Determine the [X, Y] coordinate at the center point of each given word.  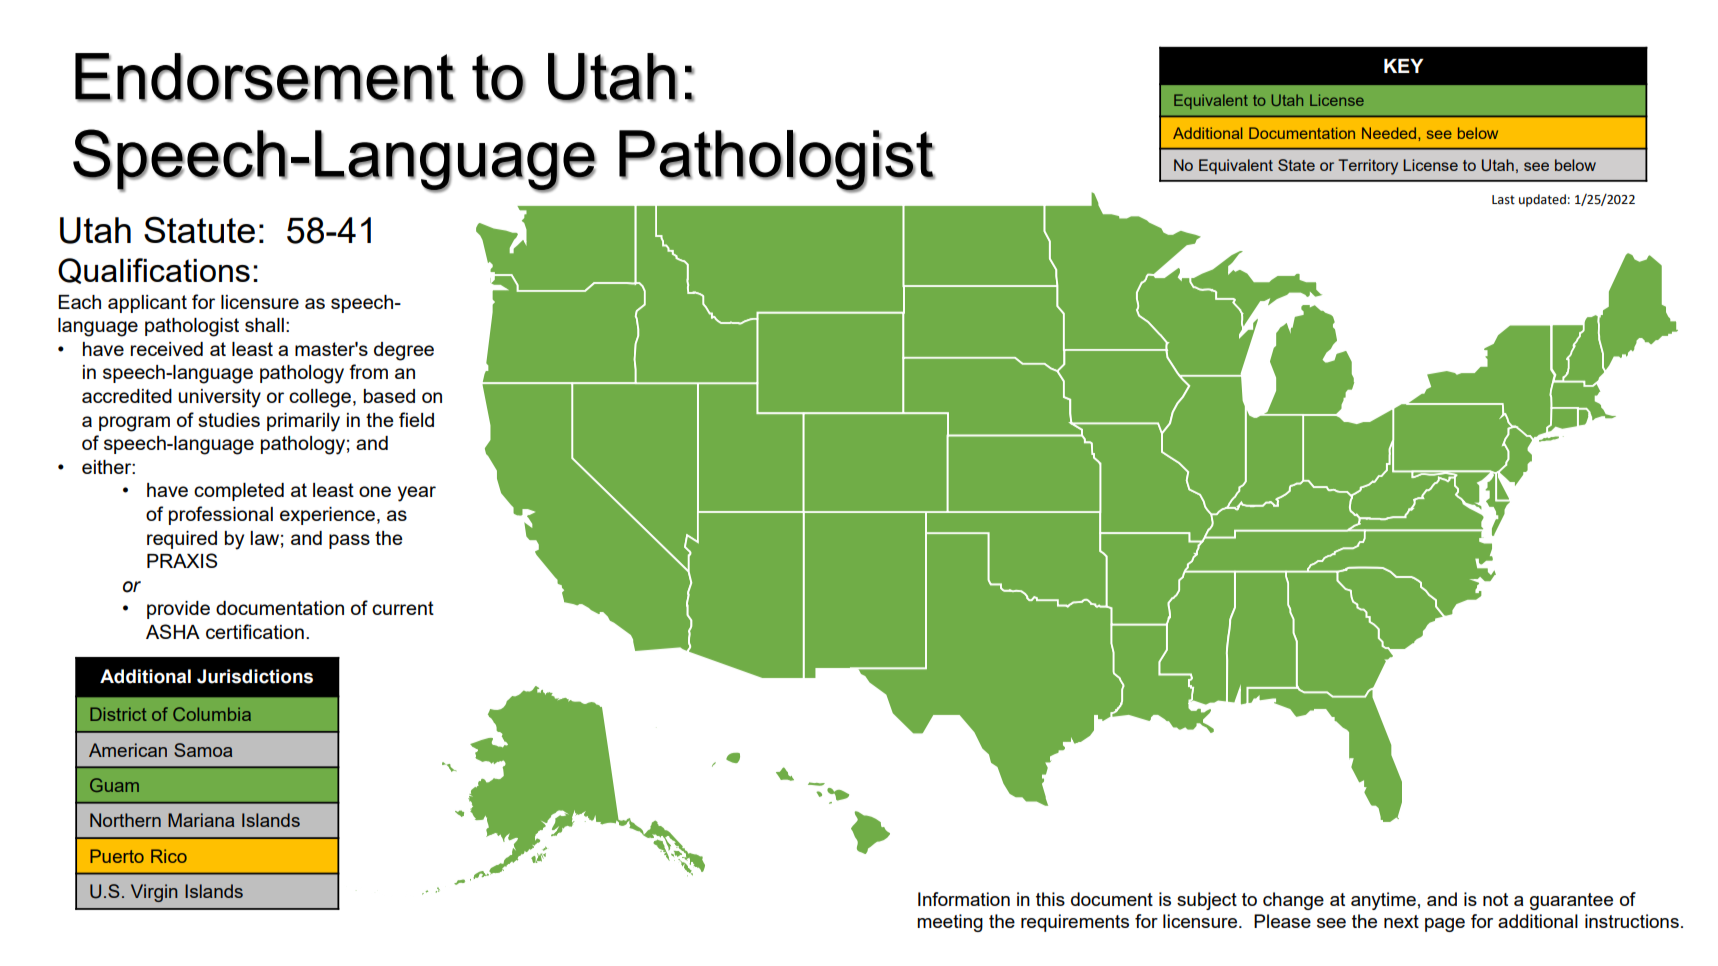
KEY [1404, 66]
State [1296, 165]
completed [239, 492]
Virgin [154, 893]
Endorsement [265, 77]
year [417, 494]
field [416, 419]
